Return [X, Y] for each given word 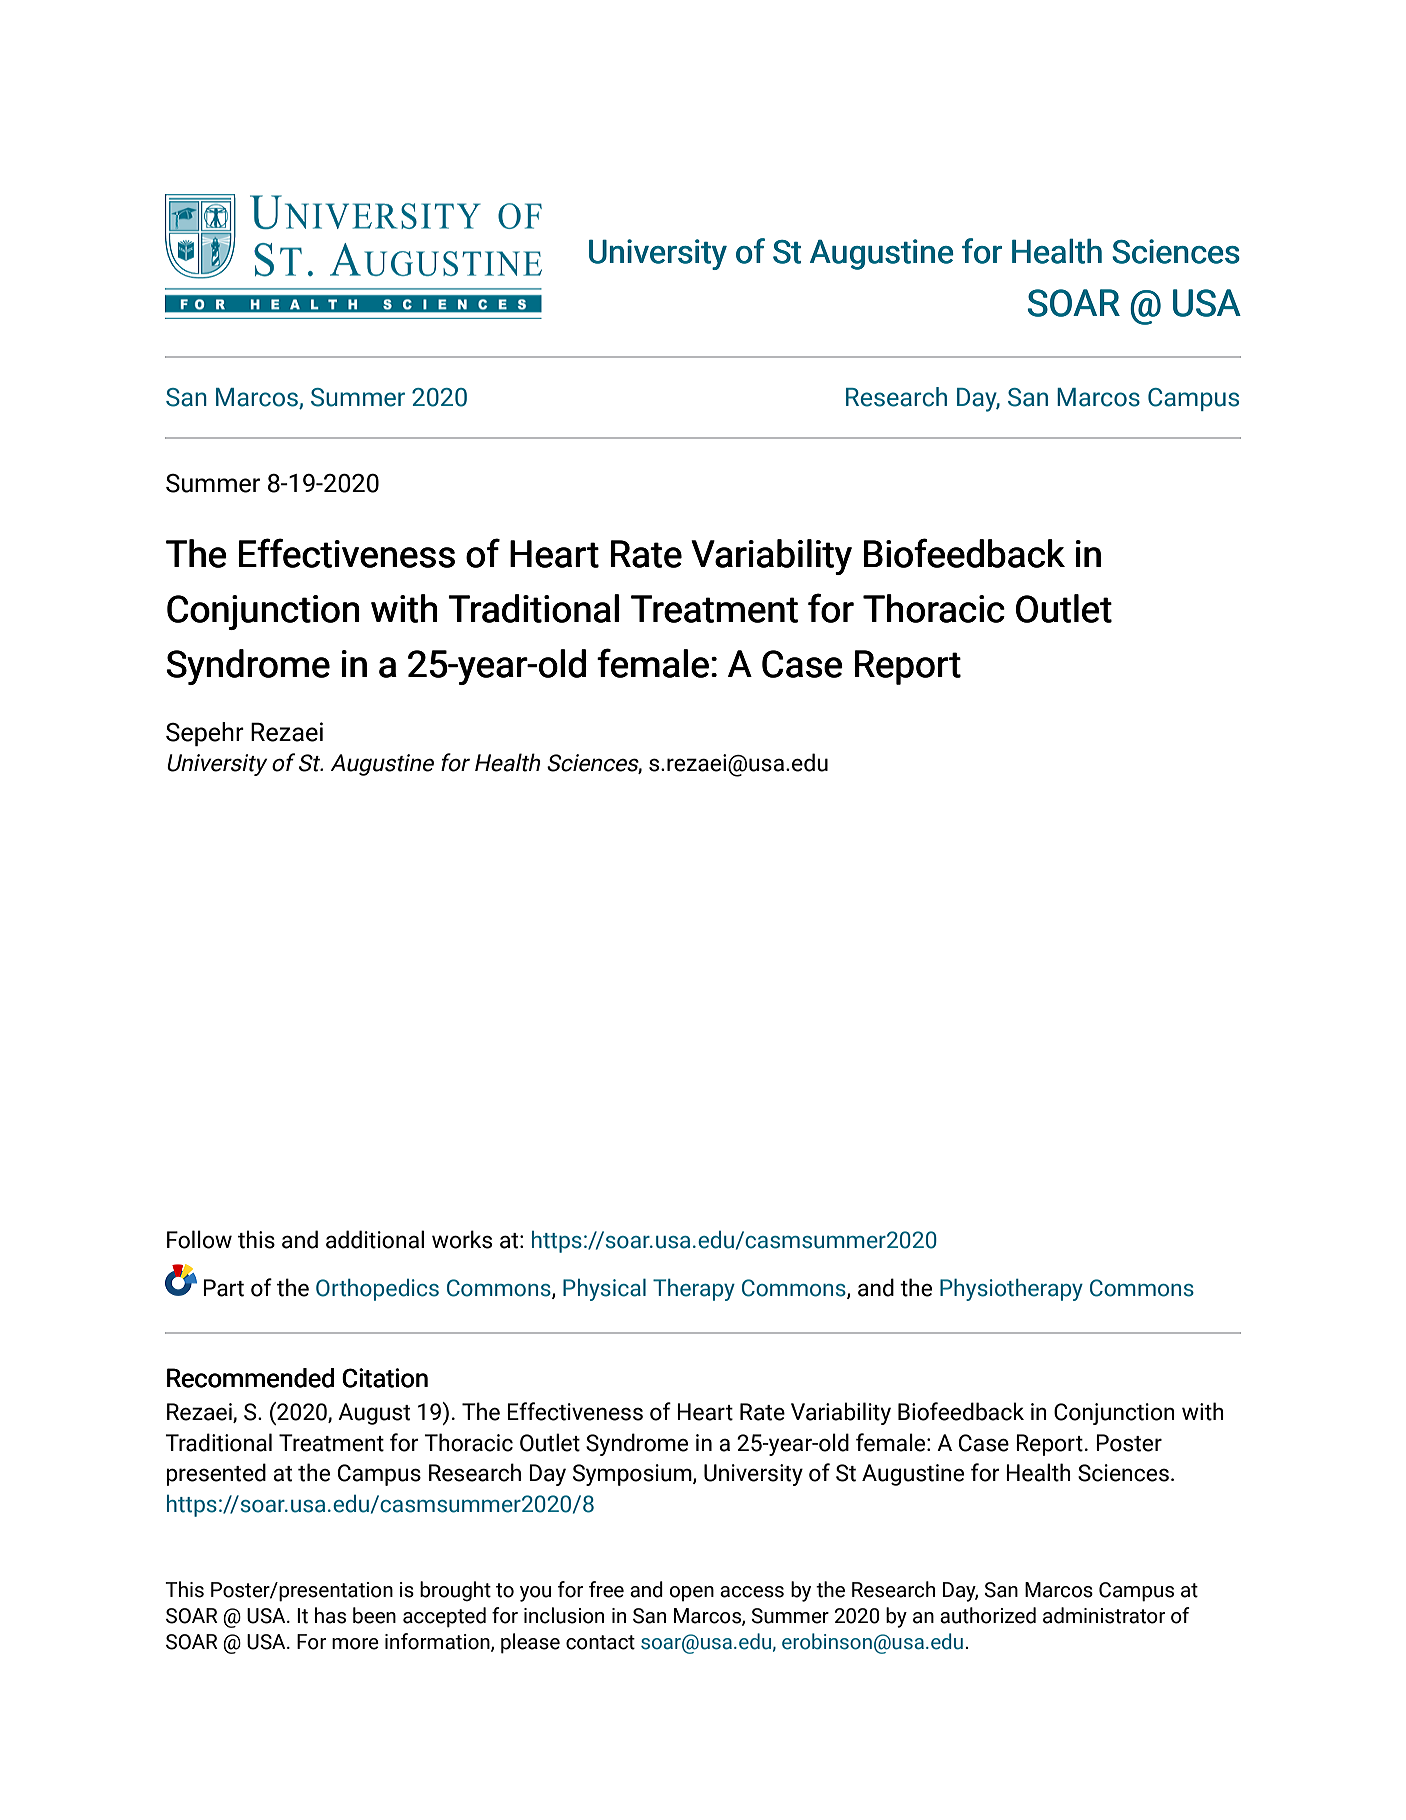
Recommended [250, 1378]
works [462, 1239]
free [606, 1589]
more [355, 1644]
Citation [385, 1378]
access [752, 1592]
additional [375, 1239]
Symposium [633, 1475]
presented [216, 1474]
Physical [604, 1290]
